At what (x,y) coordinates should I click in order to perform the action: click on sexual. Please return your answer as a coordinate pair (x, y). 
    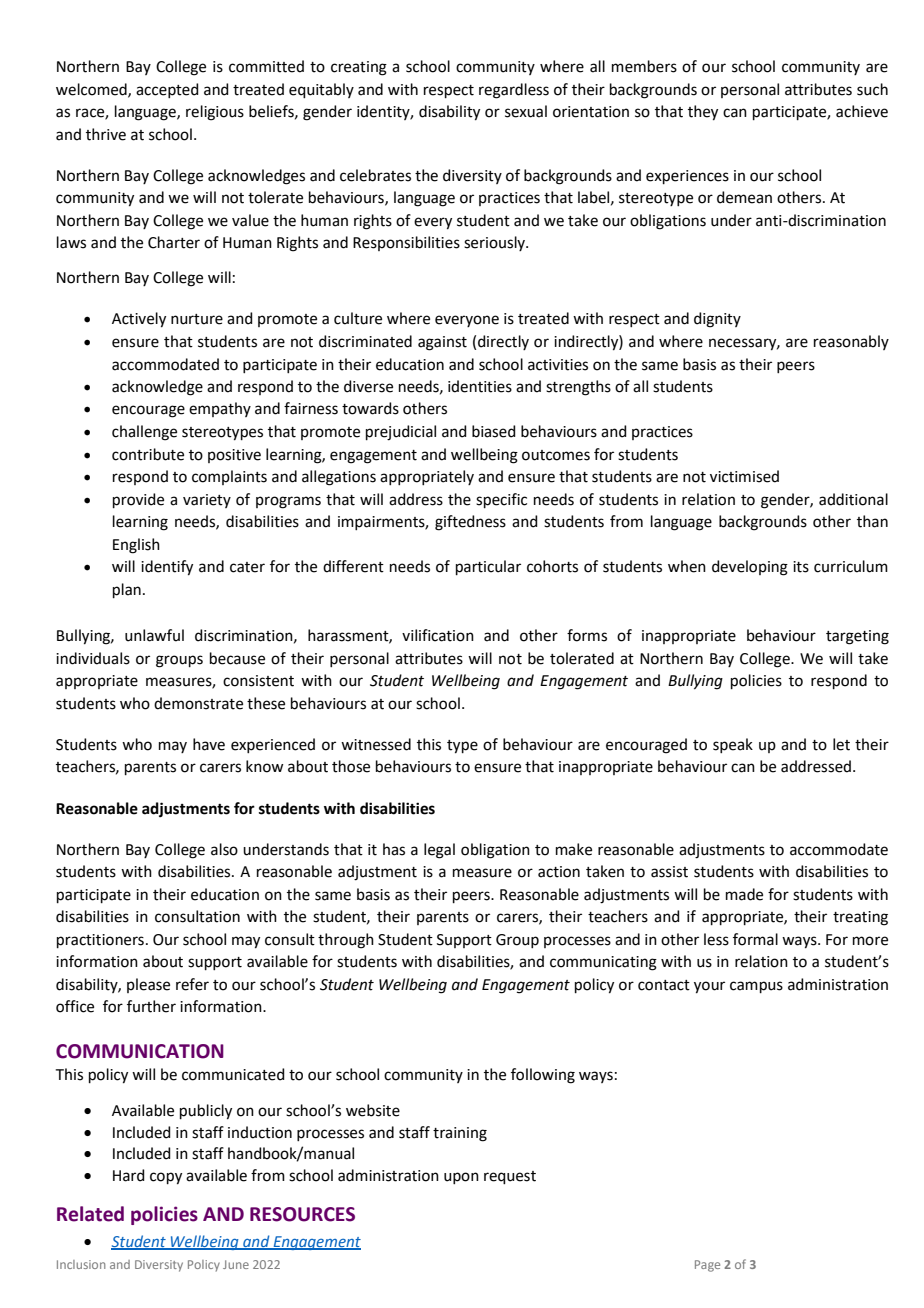
    Looking at the image, I should click on (526, 111).
